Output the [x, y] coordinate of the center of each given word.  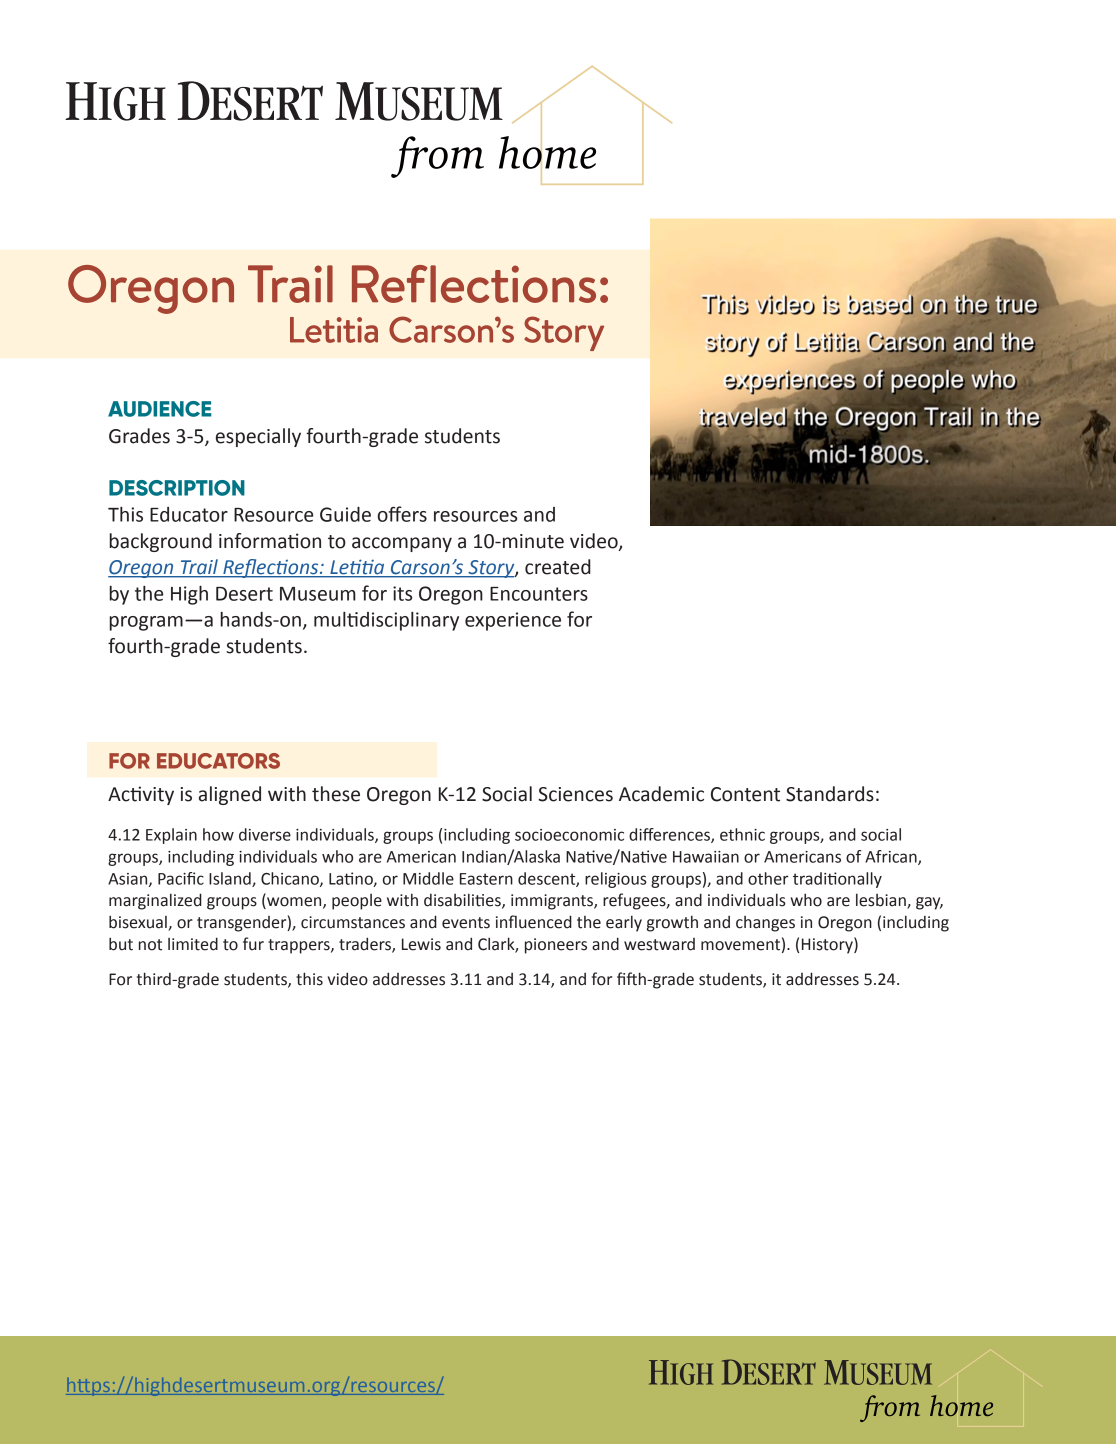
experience [513, 621]
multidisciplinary [386, 621]
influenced [534, 922]
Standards [830, 794]
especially [258, 437]
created [558, 567]
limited [193, 944]
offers [402, 514]
